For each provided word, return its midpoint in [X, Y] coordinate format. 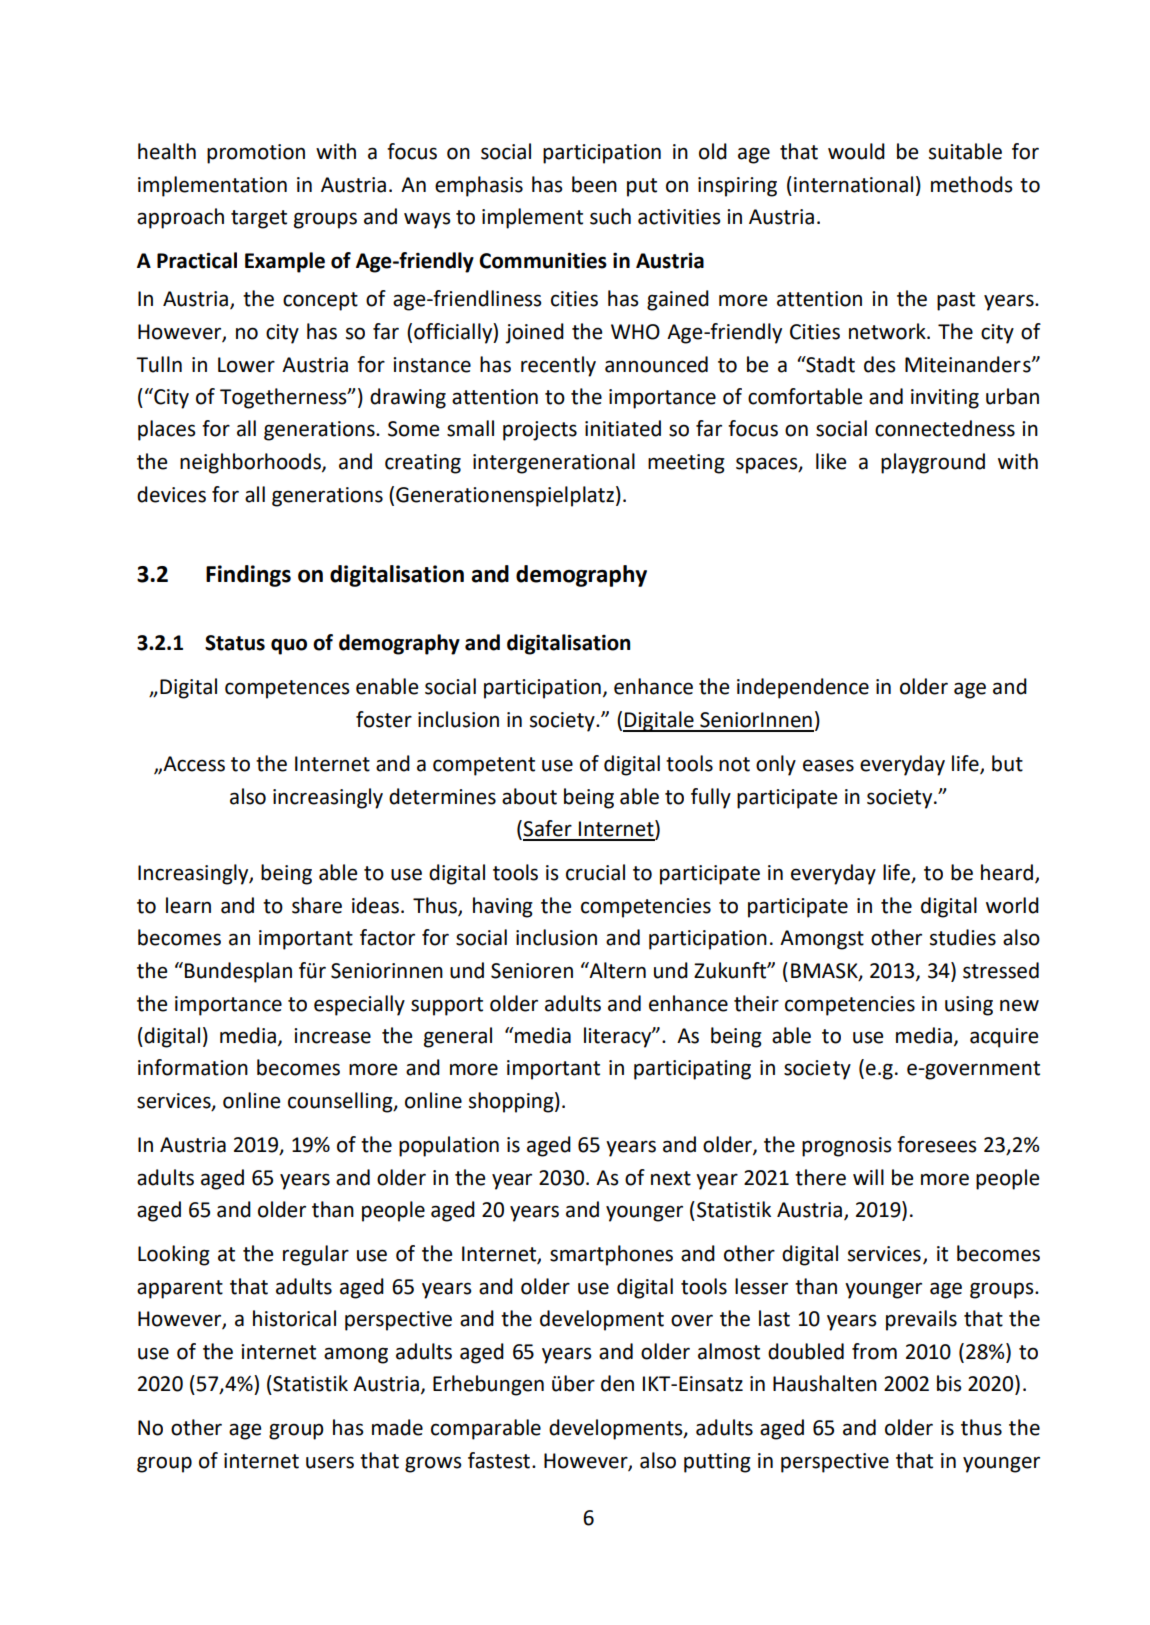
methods [971, 184]
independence [803, 688]
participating [692, 1070]
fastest [499, 1460]
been [594, 184]
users [330, 1462]
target [259, 219]
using [969, 1006]
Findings [248, 576]
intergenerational [554, 463]
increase [332, 1036]
